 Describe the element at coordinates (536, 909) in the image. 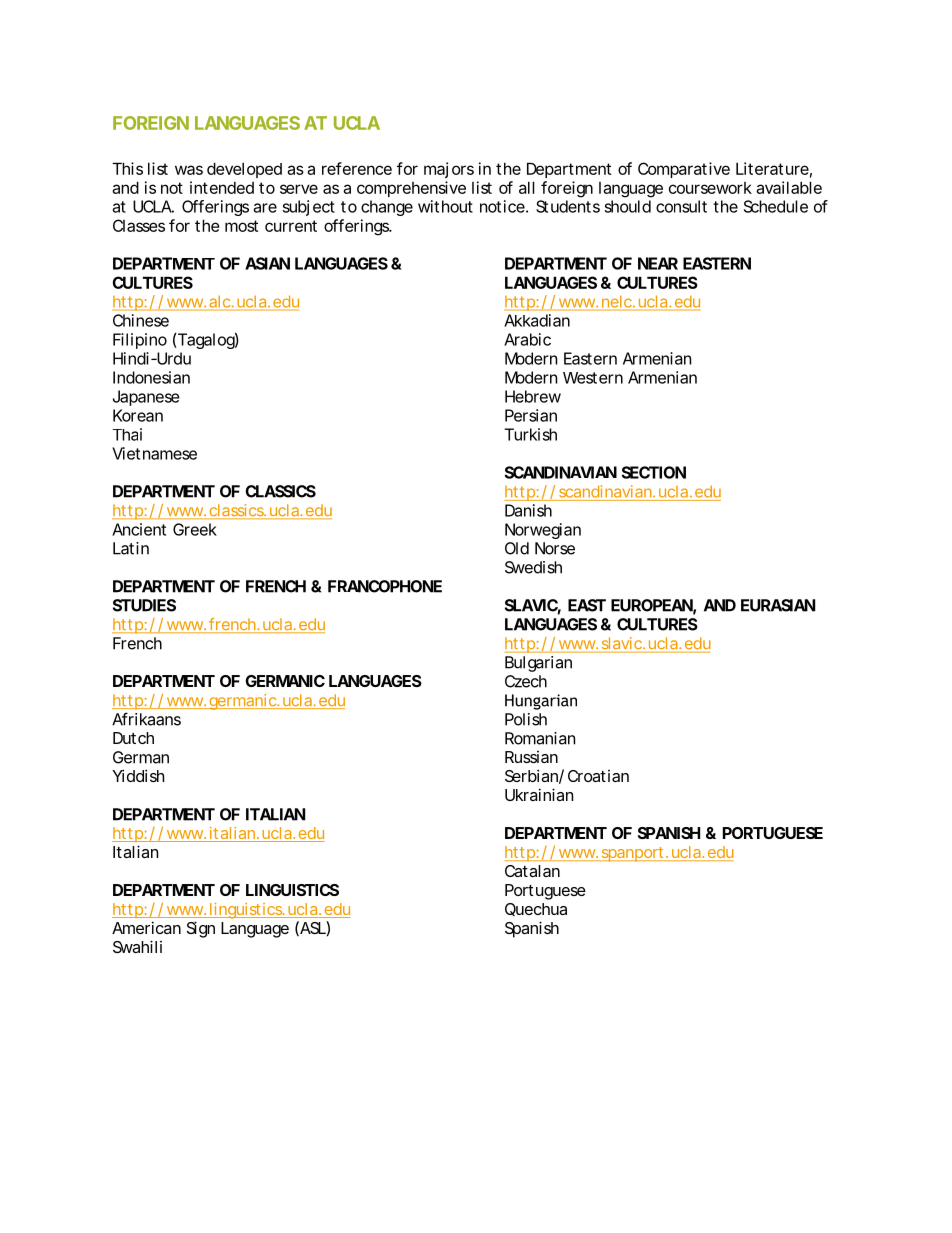

I see `Quechua` at that location.
